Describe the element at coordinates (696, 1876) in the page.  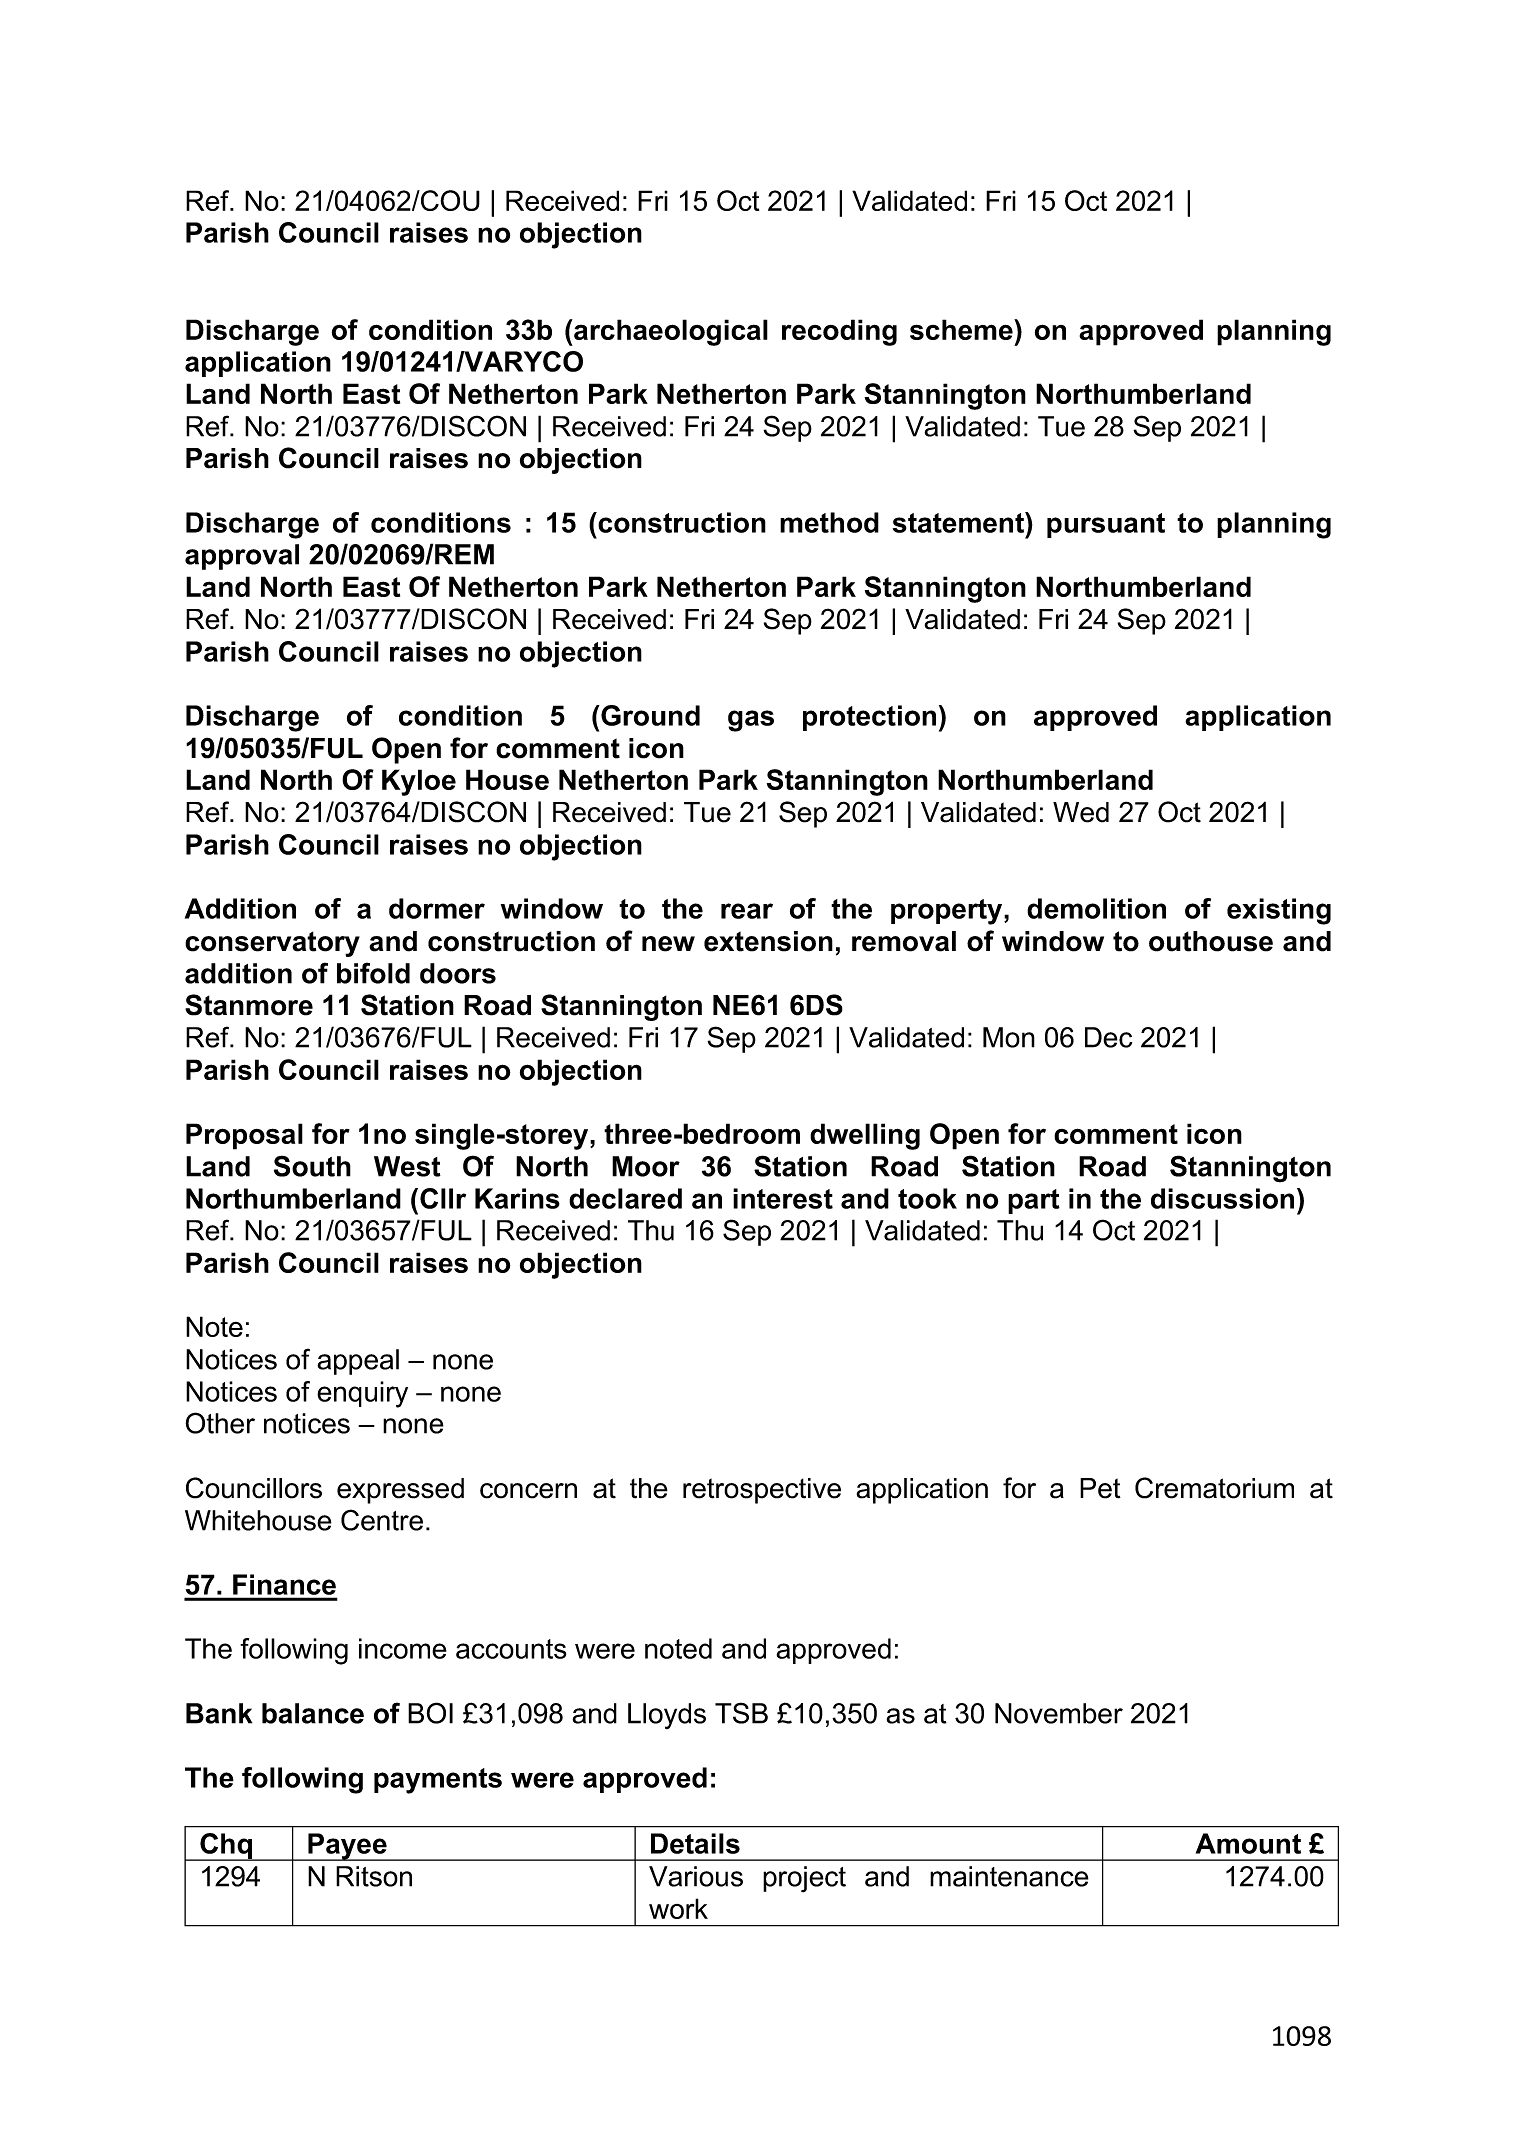
I see `Various` at that location.
